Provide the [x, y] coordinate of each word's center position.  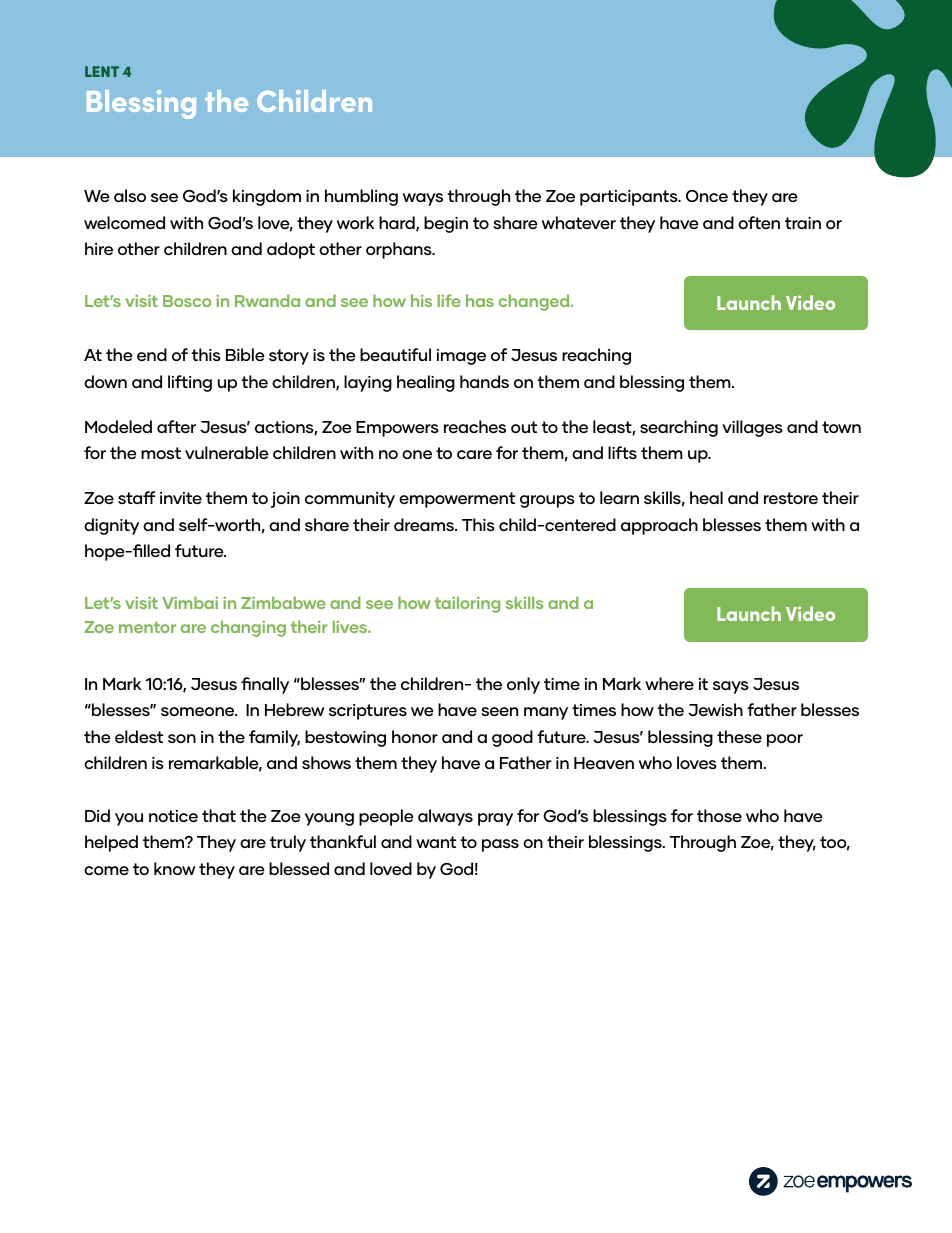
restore [791, 498]
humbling [361, 197]
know [174, 868]
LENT [102, 71]
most [161, 453]
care [474, 454]
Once [707, 196]
